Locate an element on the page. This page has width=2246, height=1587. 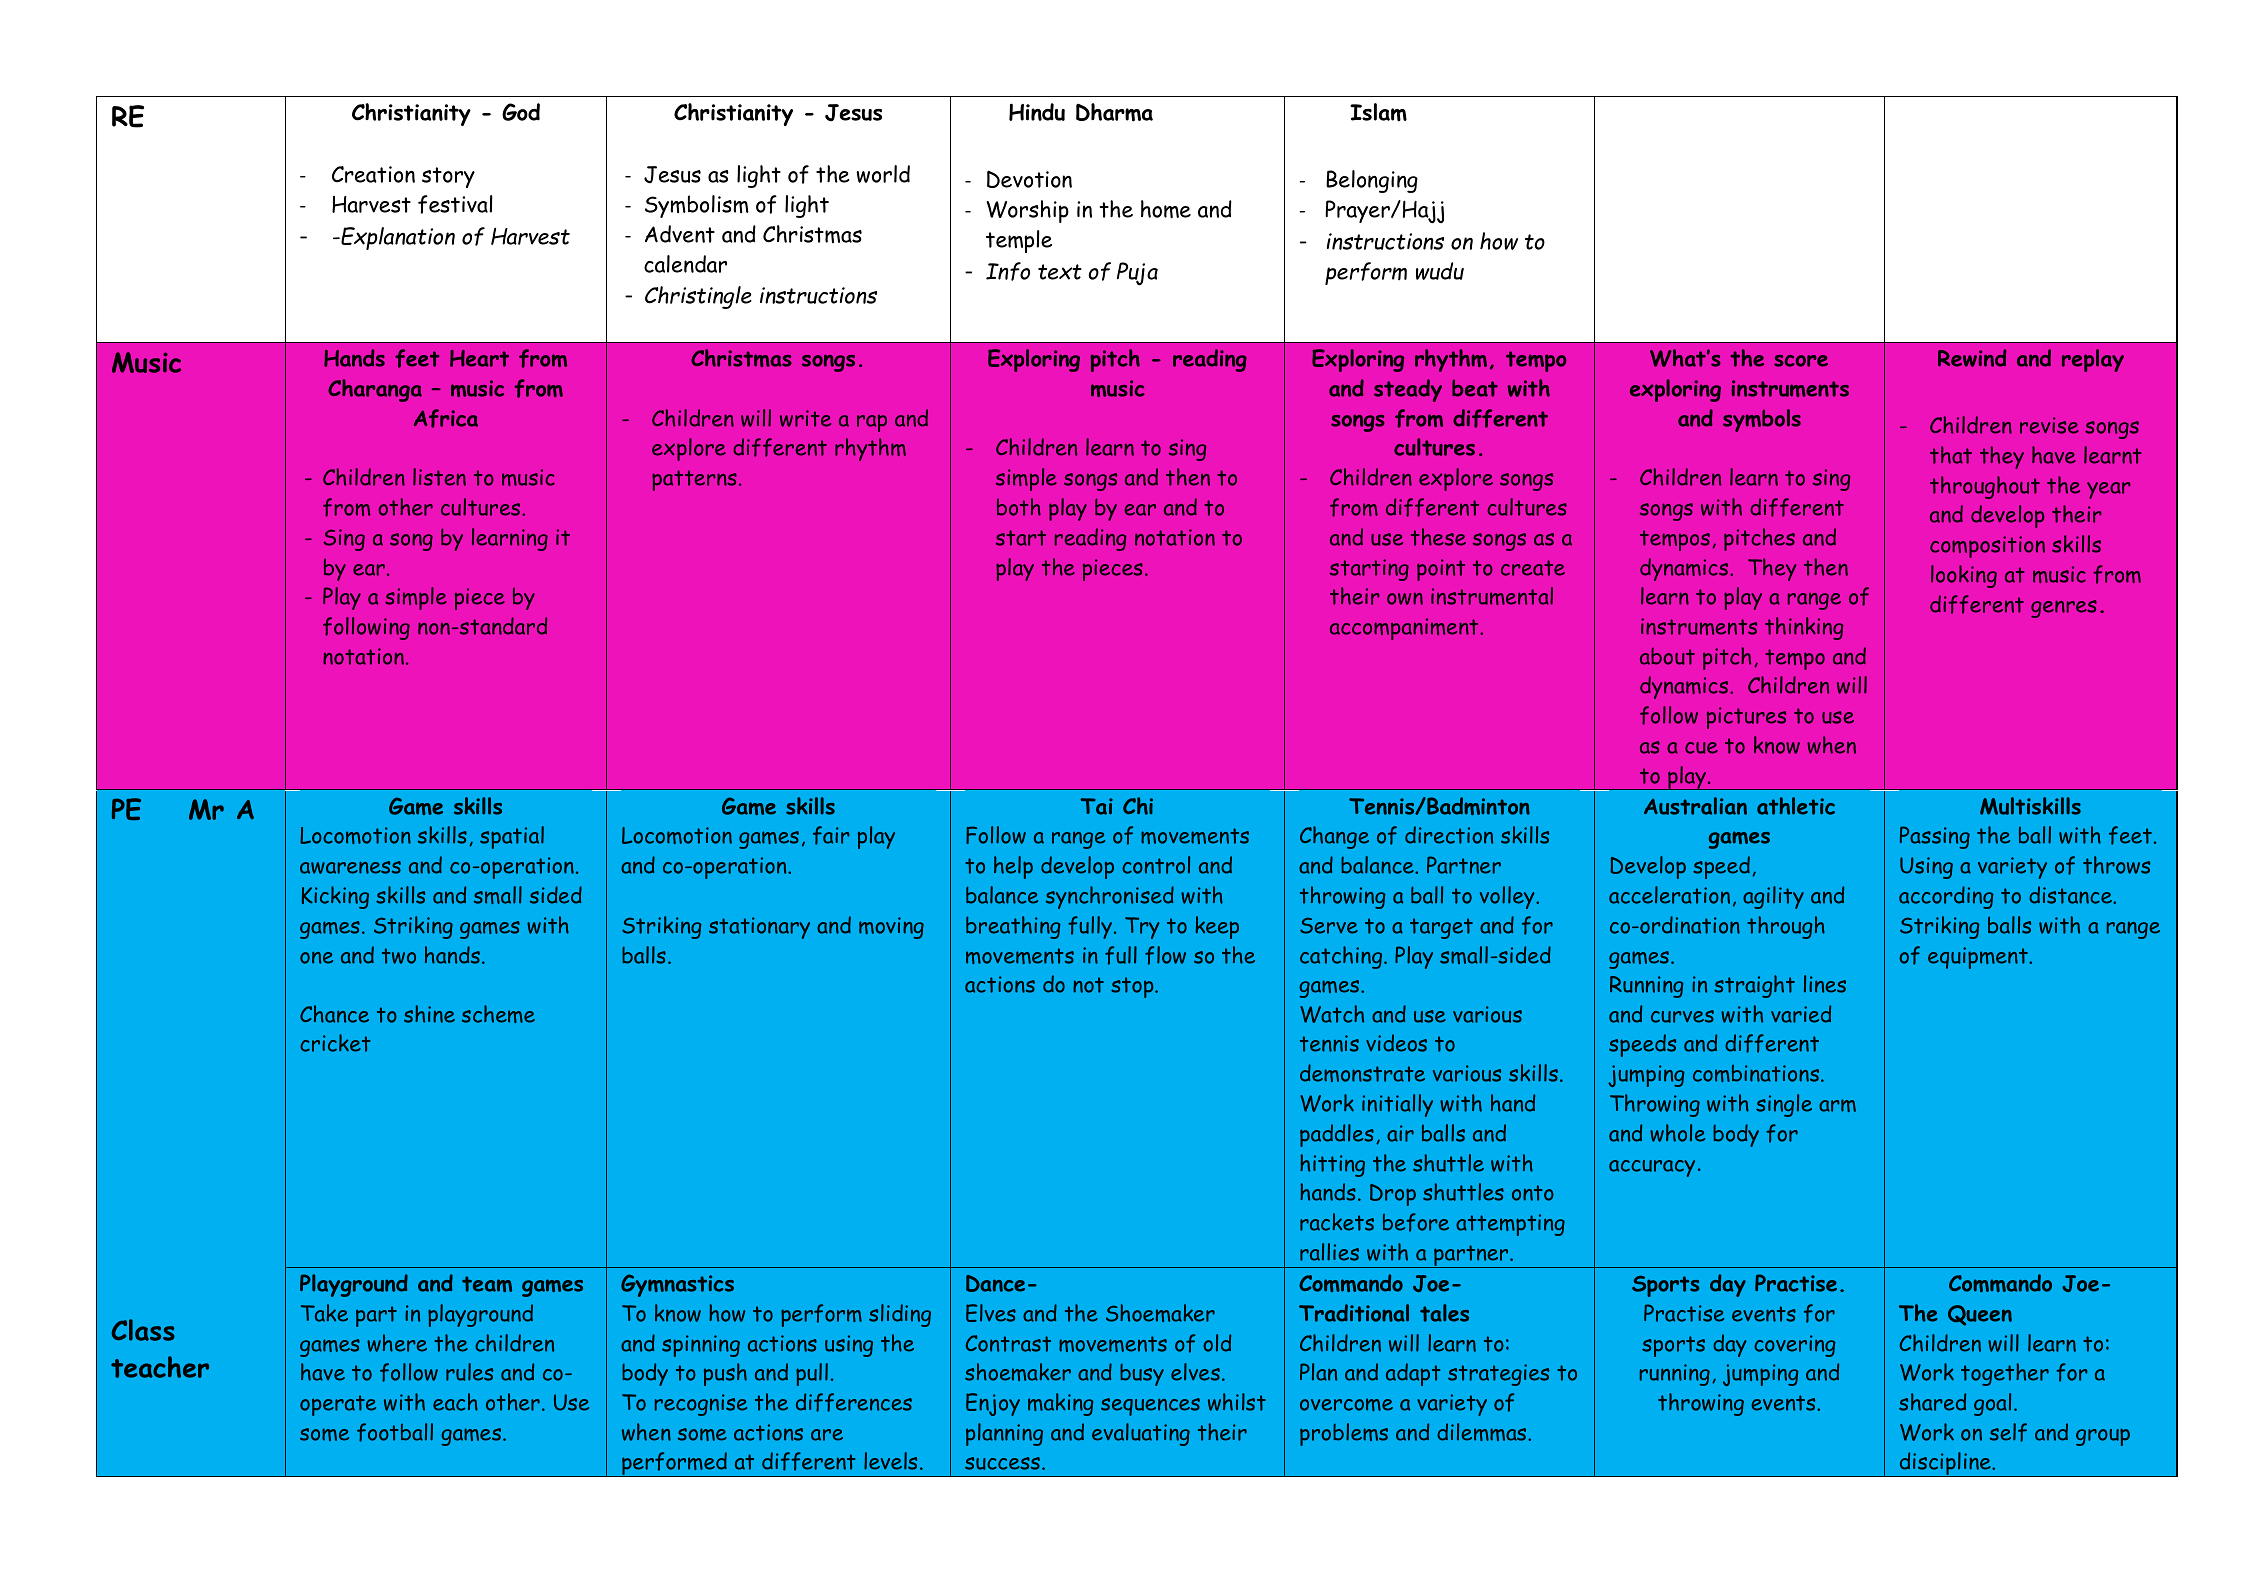
athletic is located at coordinates (1796, 806).
